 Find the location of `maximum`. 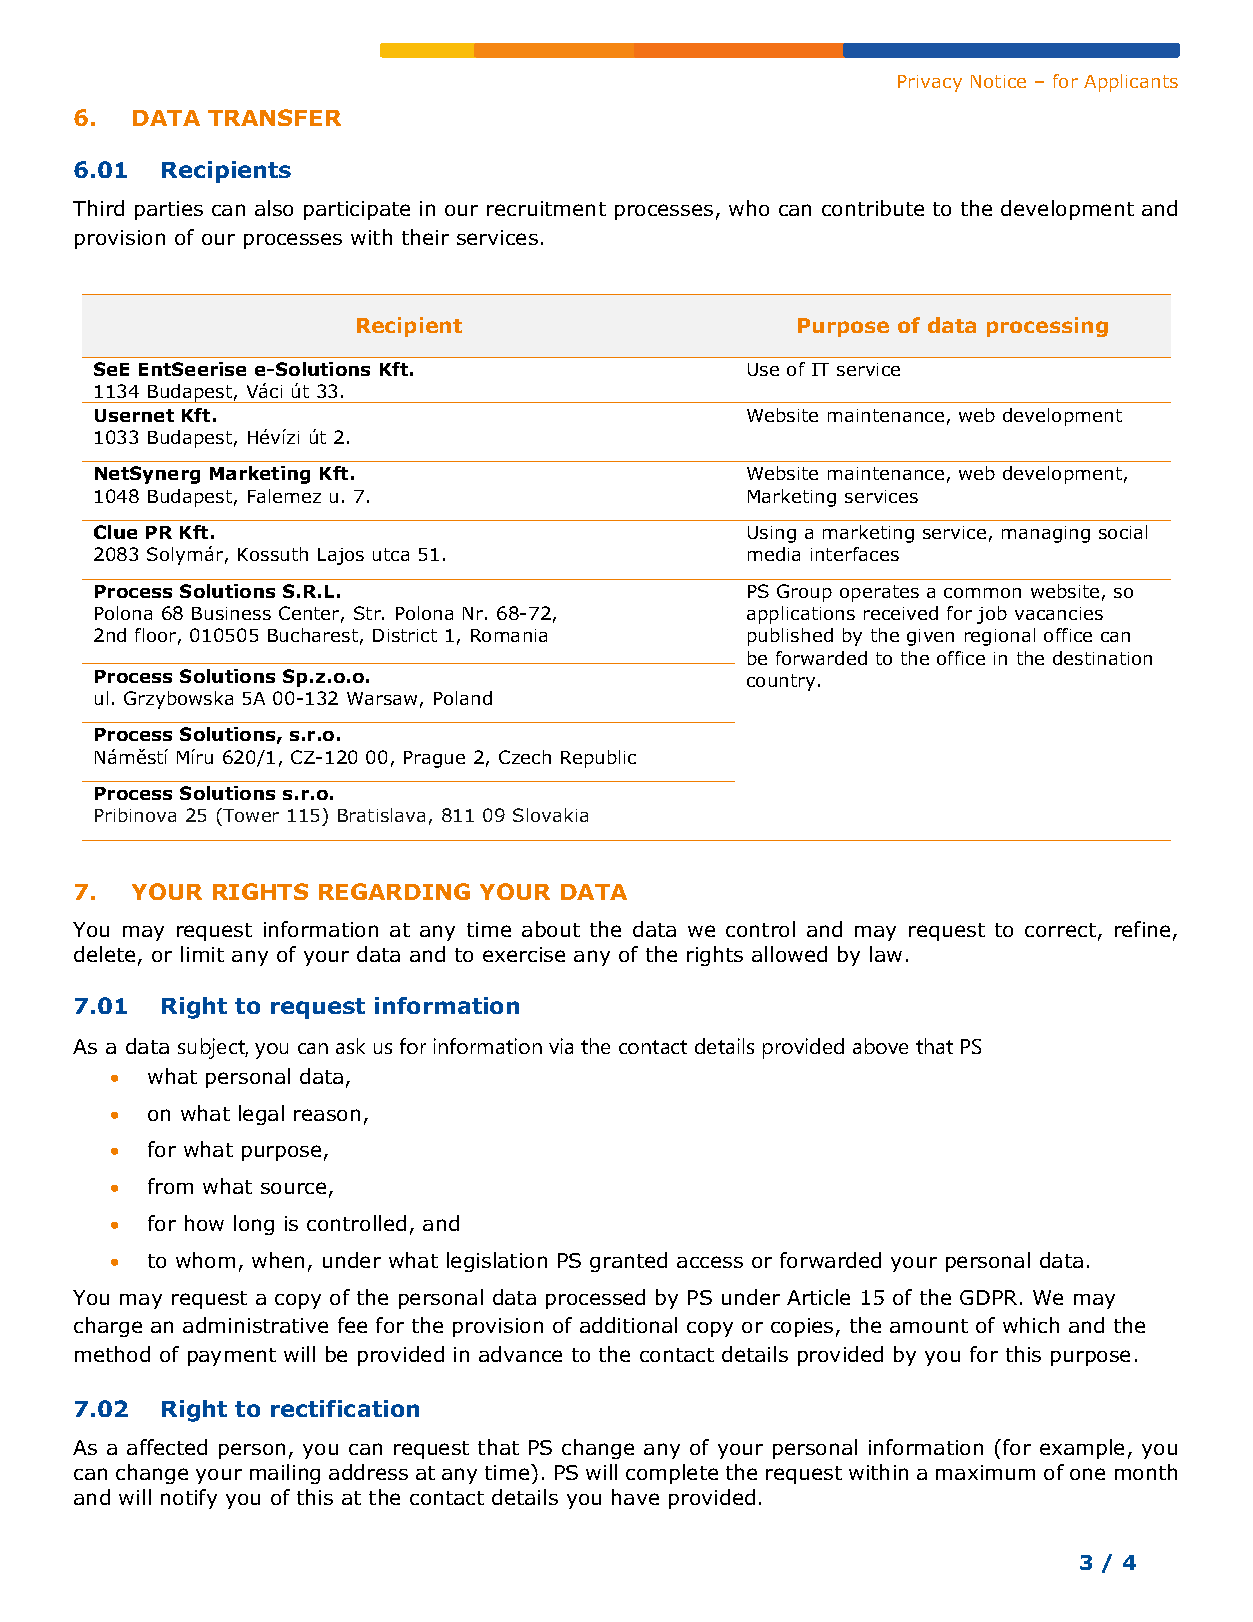

maximum is located at coordinates (985, 1472).
